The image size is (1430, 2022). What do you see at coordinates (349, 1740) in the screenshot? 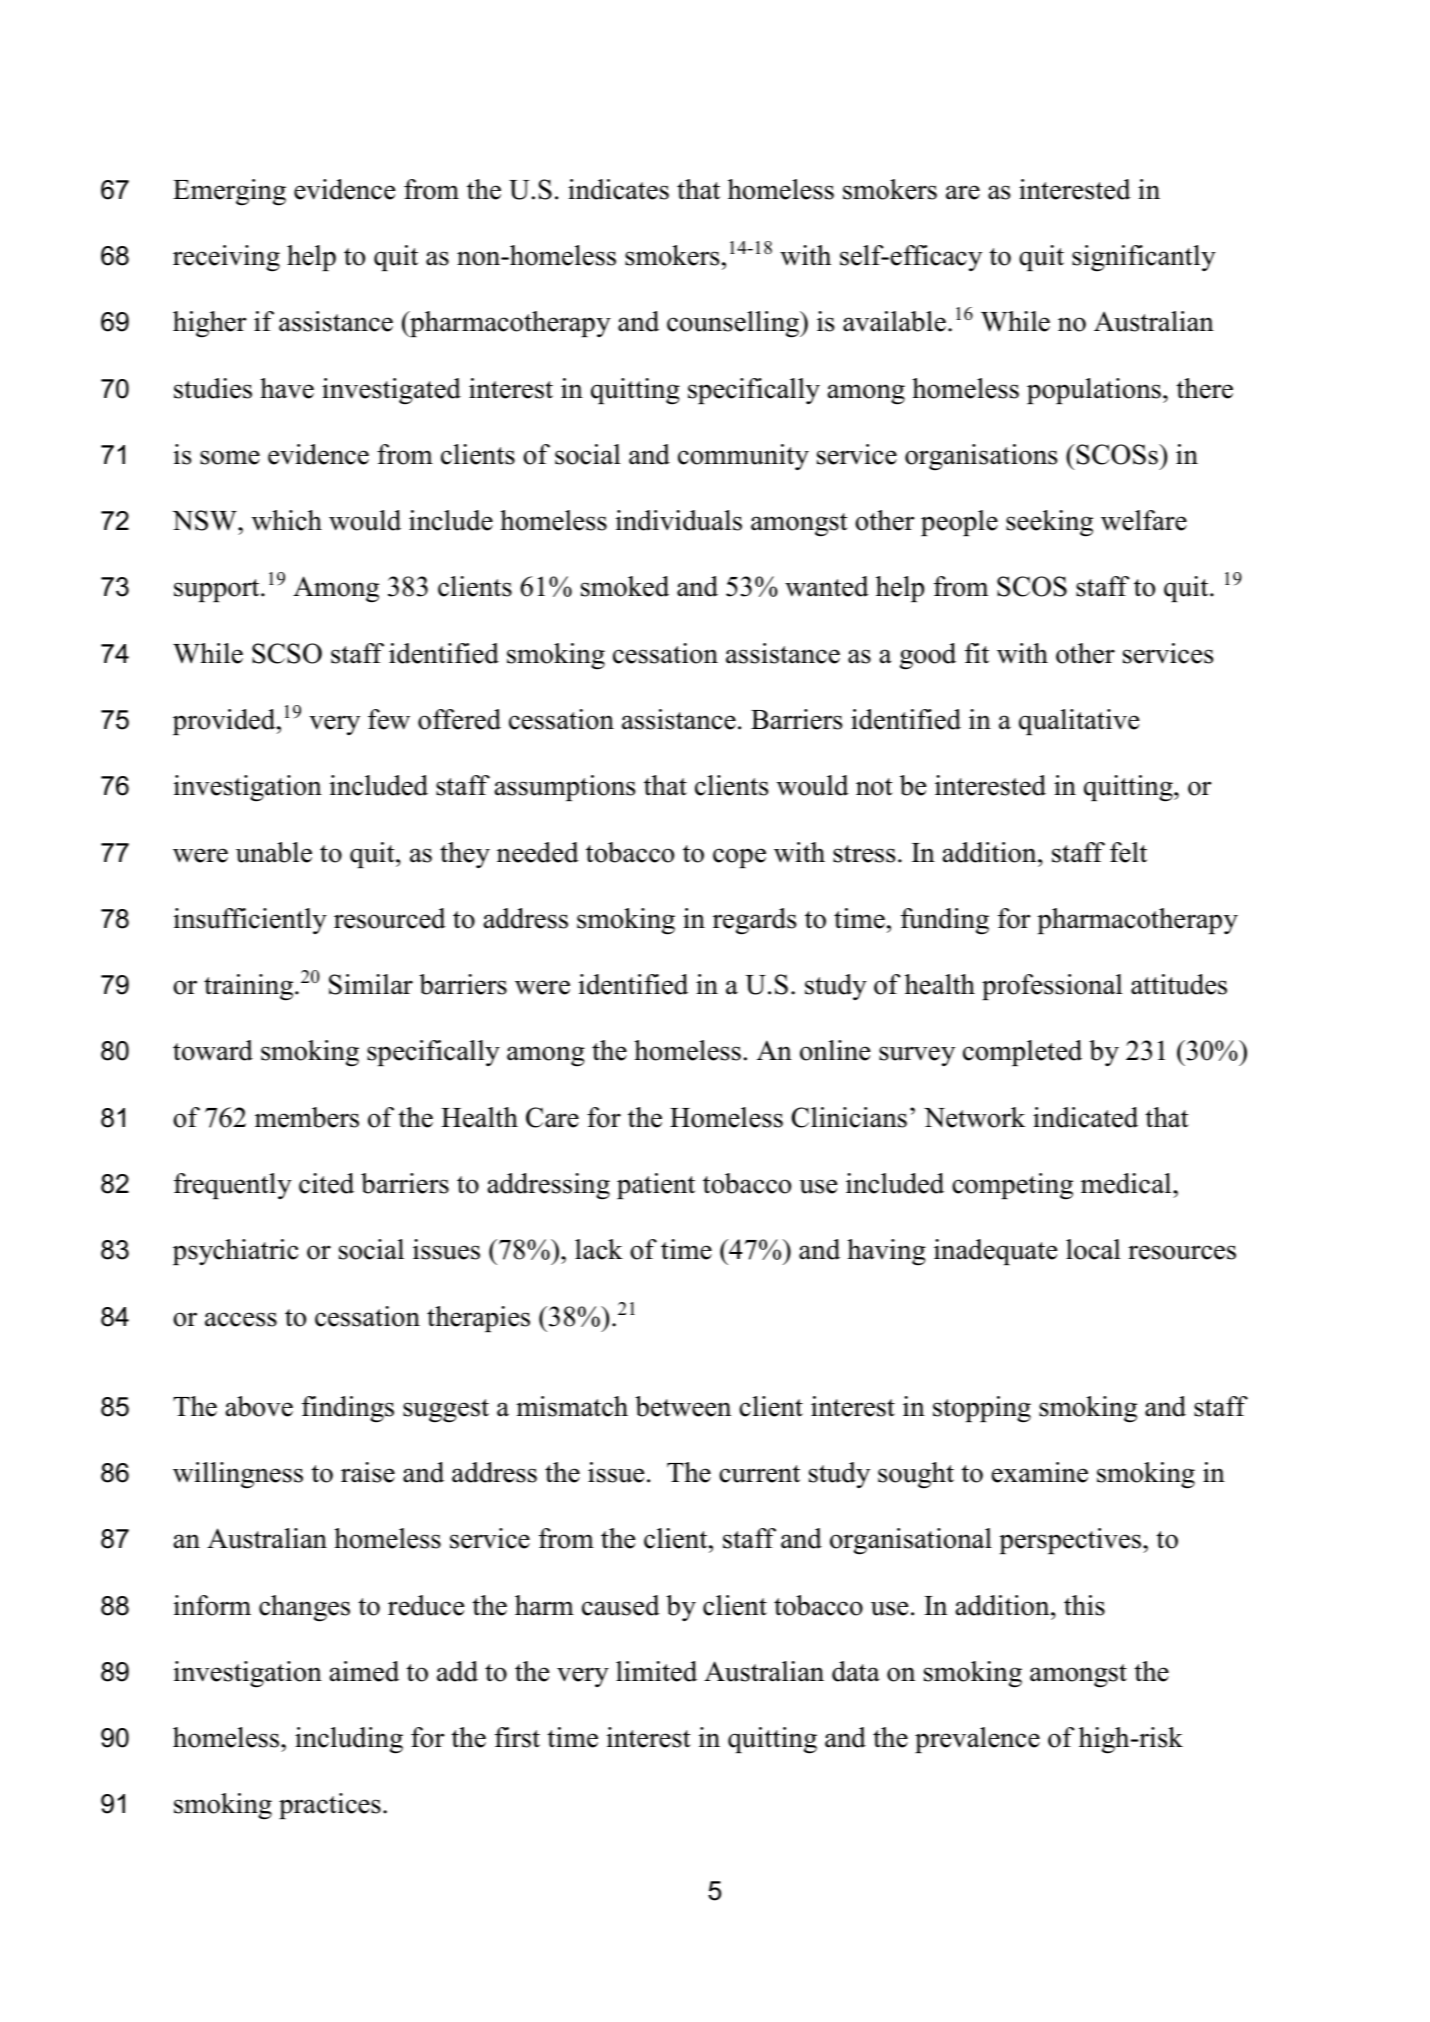
I see `including` at bounding box center [349, 1740].
